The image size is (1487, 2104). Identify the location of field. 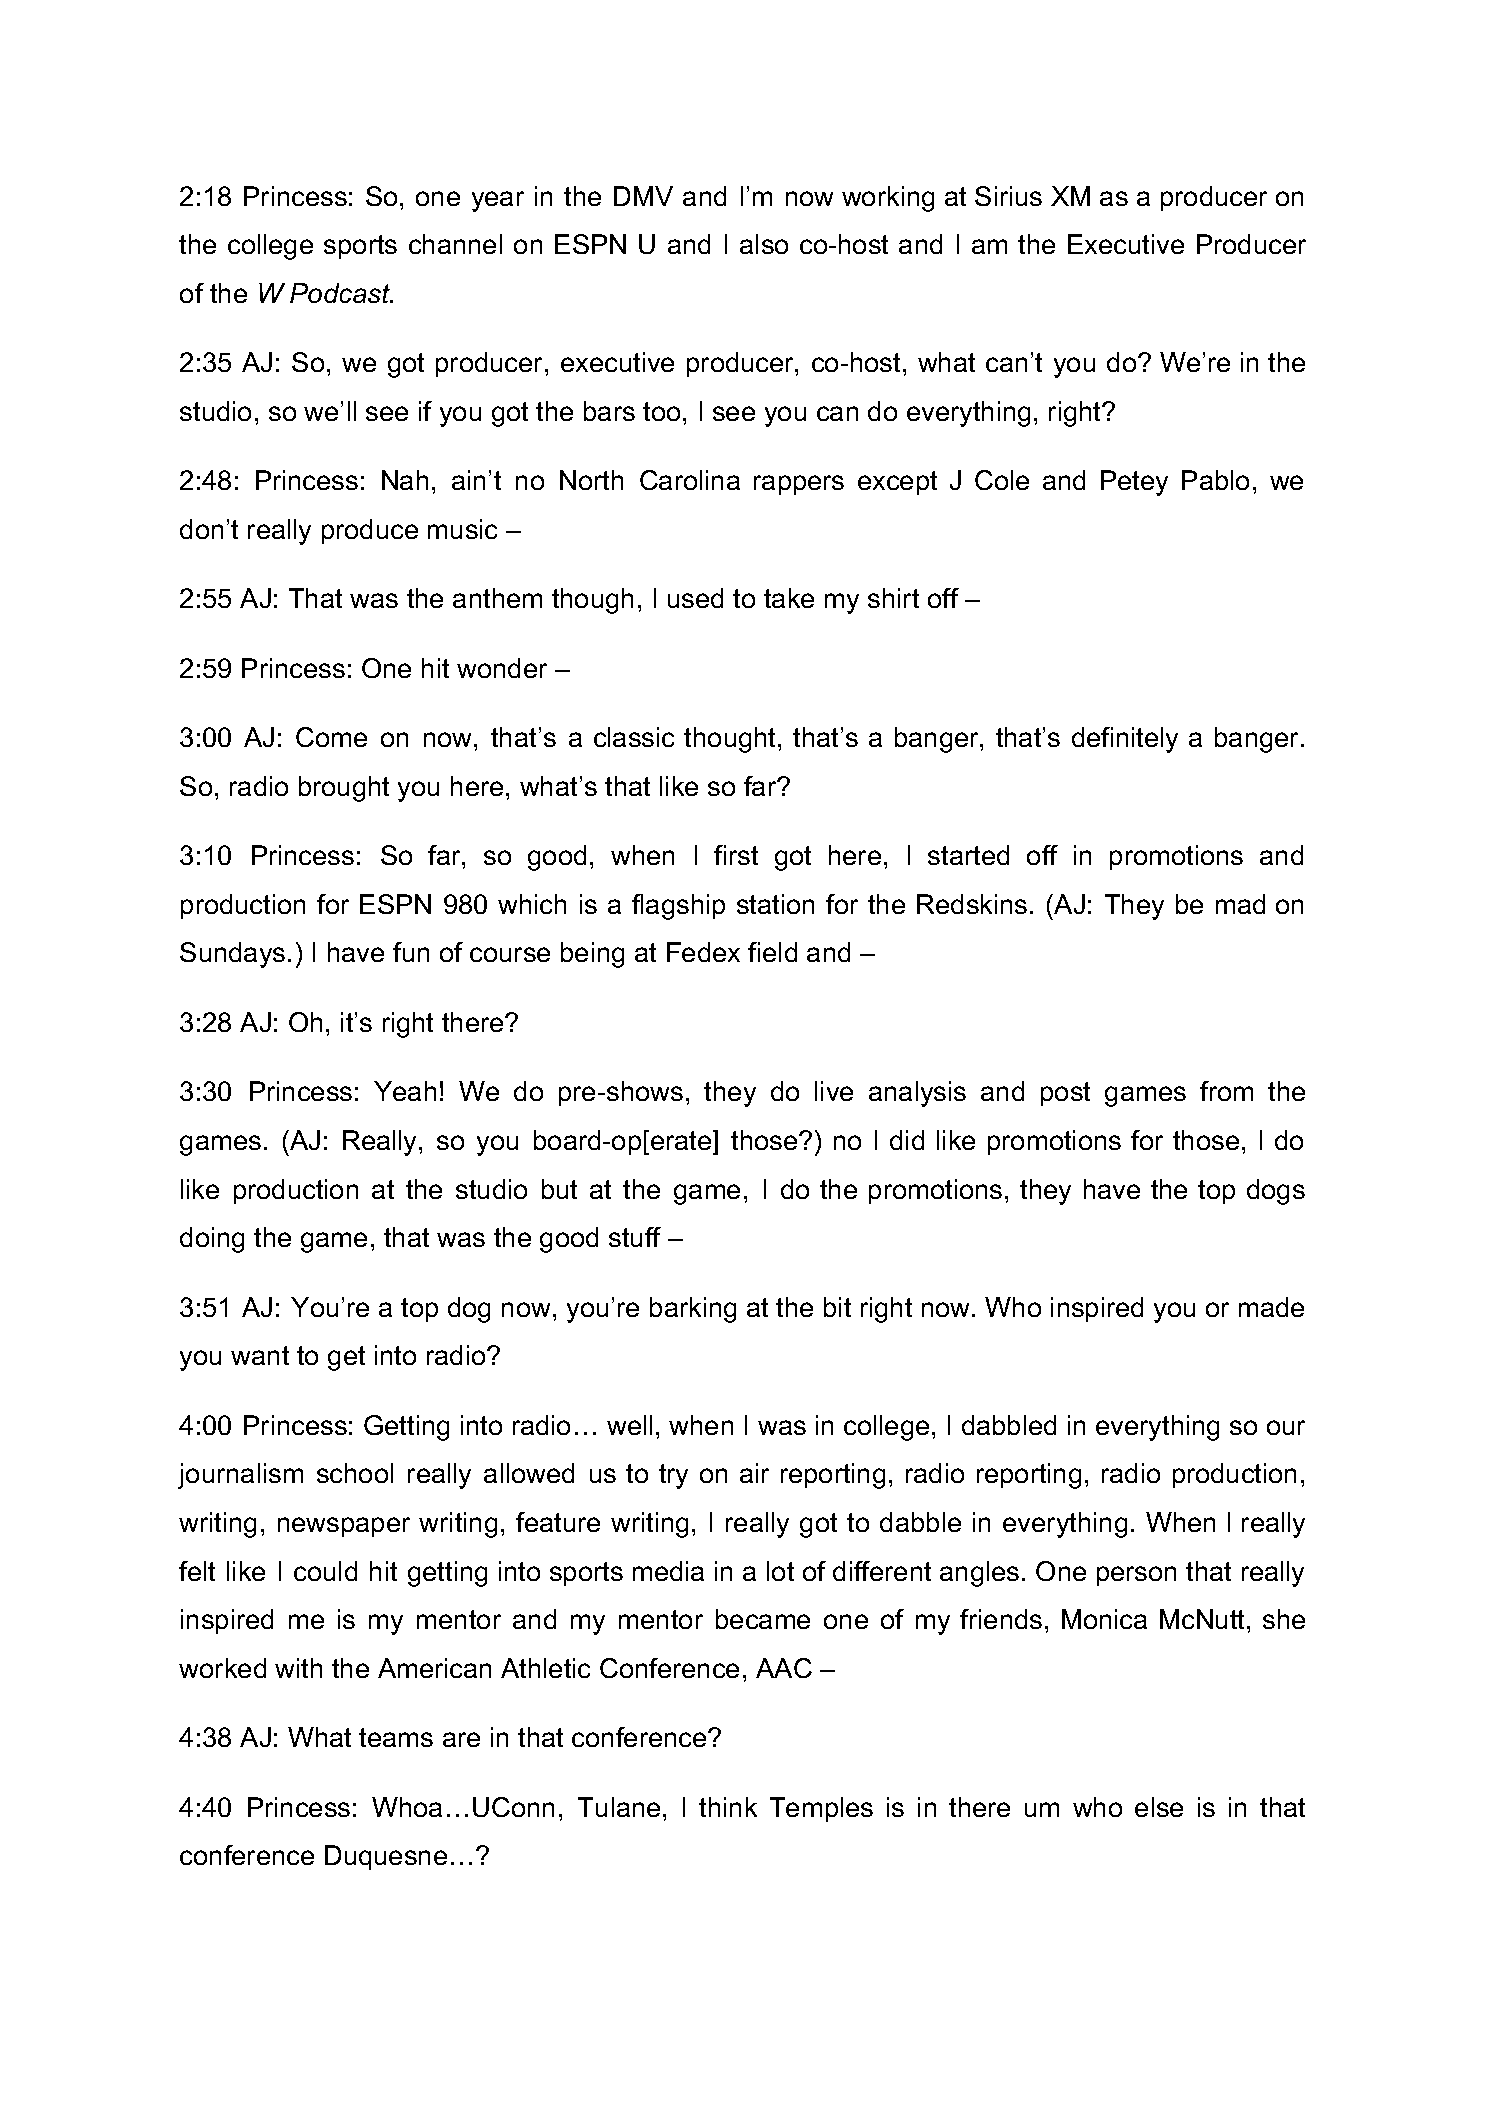
(772, 952).
